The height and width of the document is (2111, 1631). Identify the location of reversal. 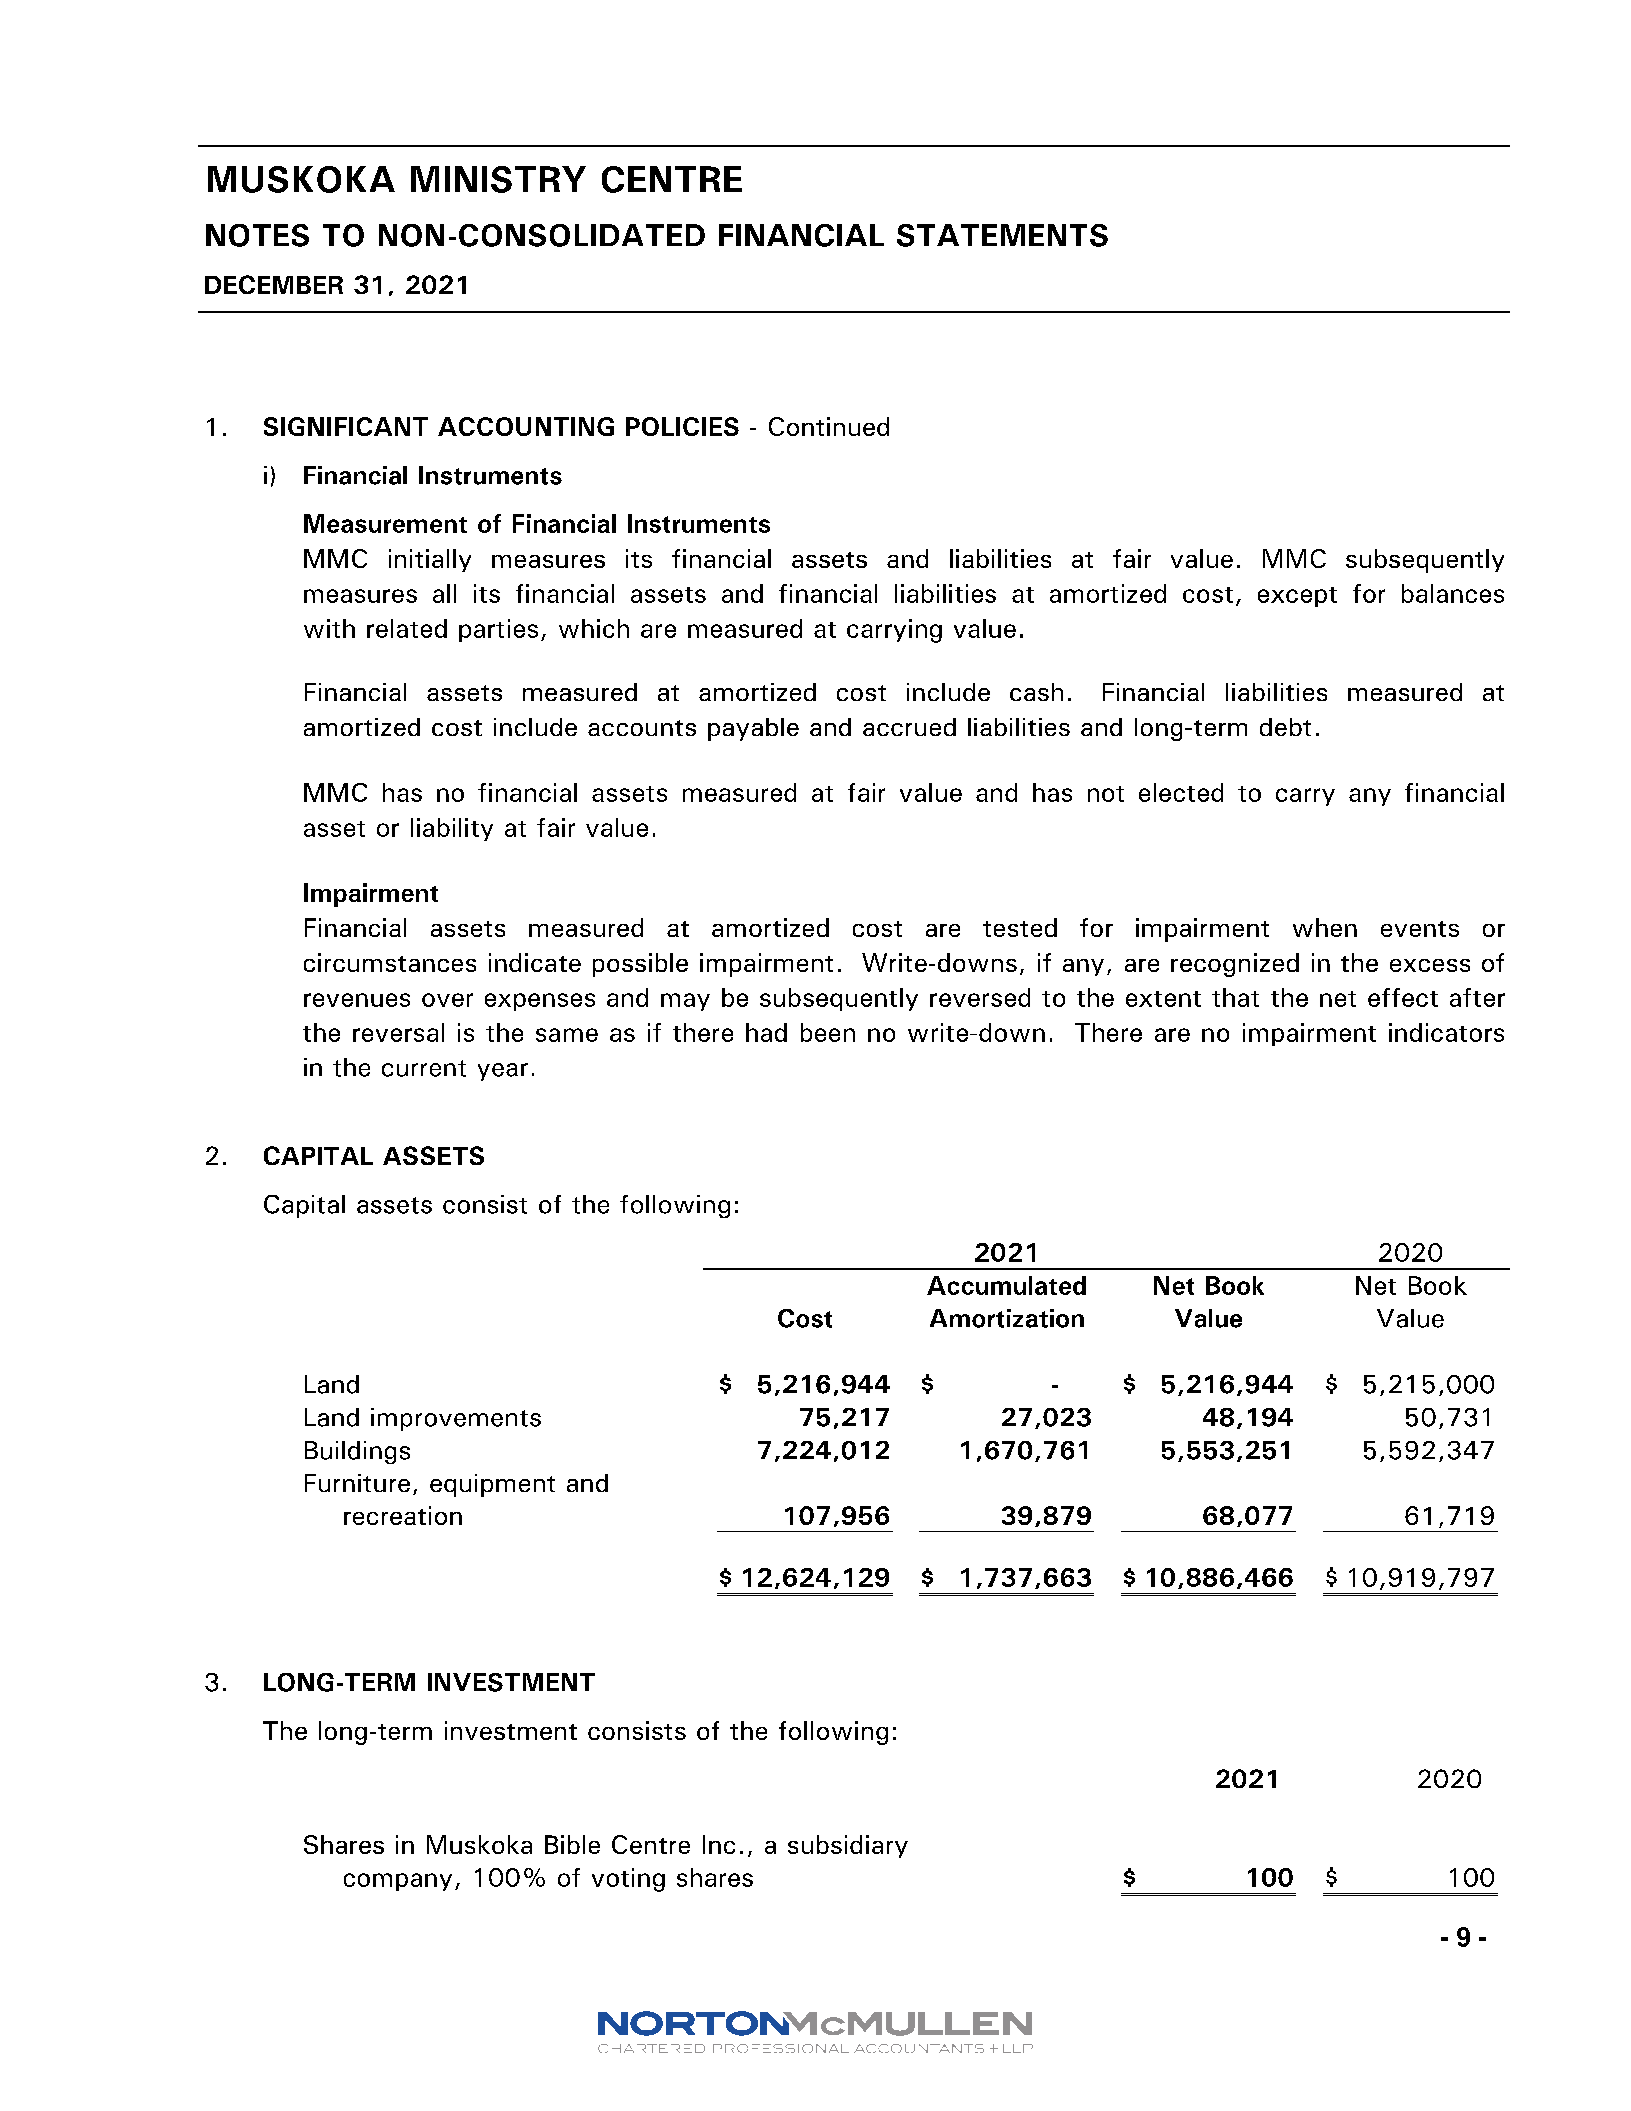
(398, 1032).
